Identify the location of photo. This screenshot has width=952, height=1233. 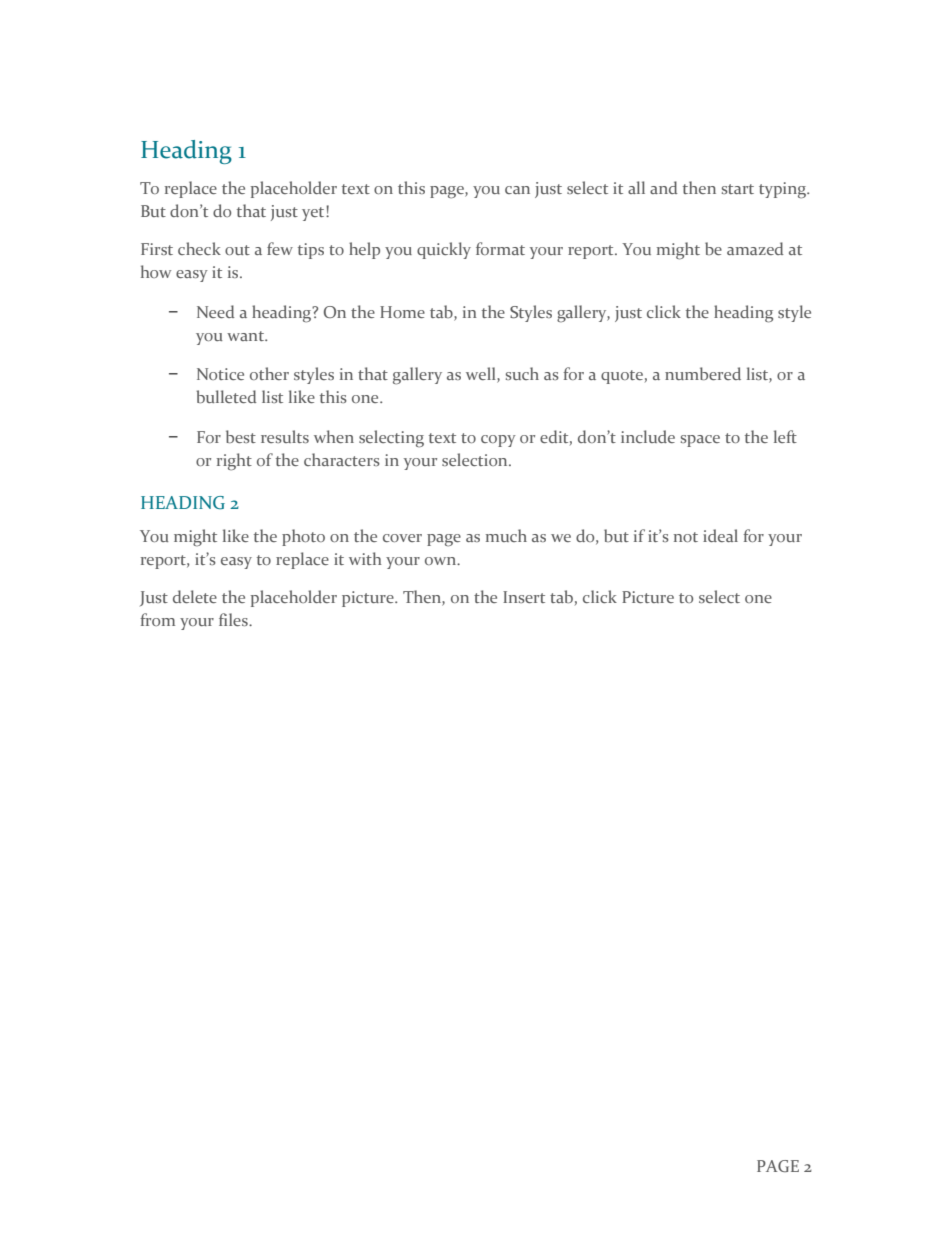
(303, 537).
